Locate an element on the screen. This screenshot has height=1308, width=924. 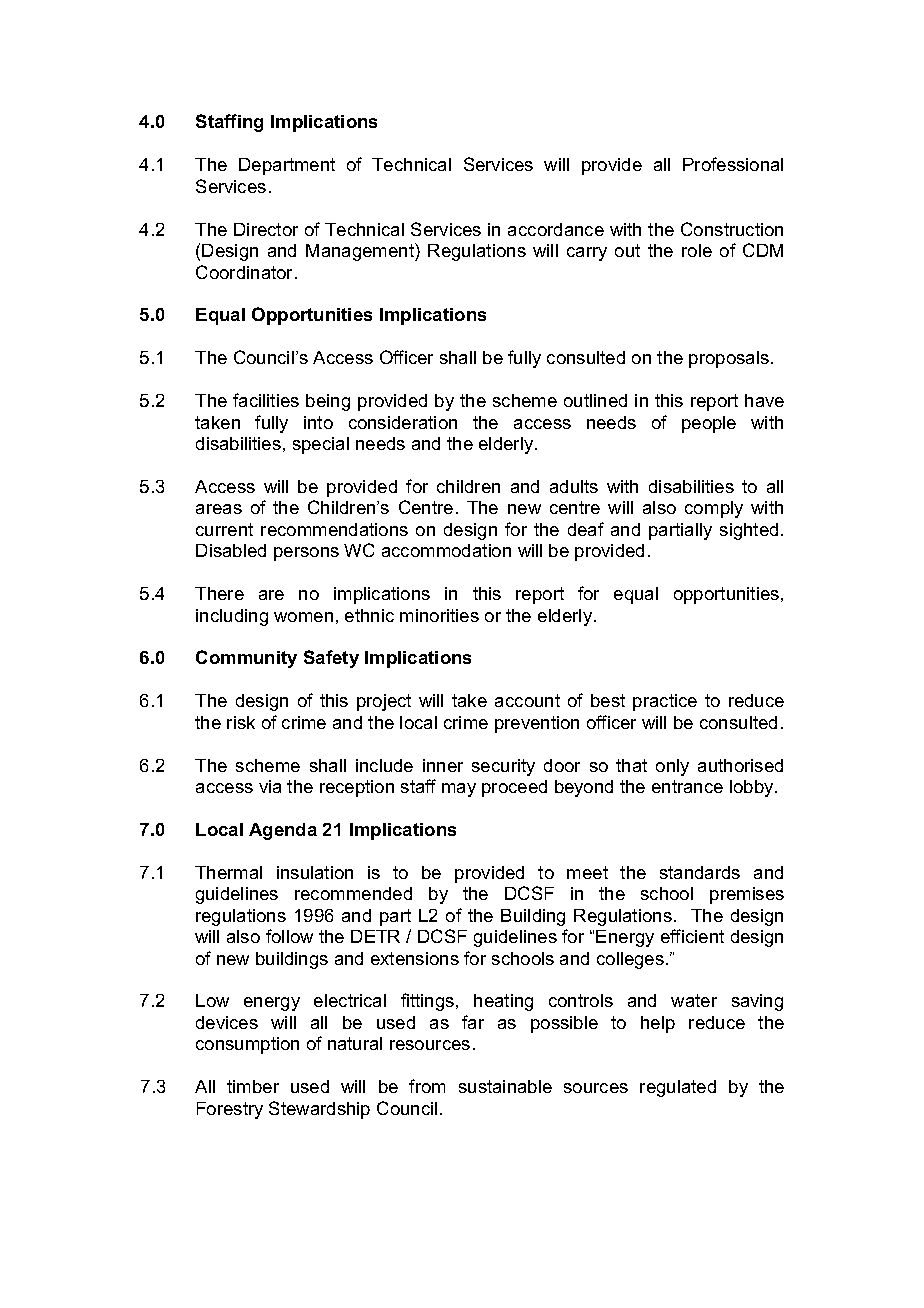
accordance is located at coordinates (556, 229).
